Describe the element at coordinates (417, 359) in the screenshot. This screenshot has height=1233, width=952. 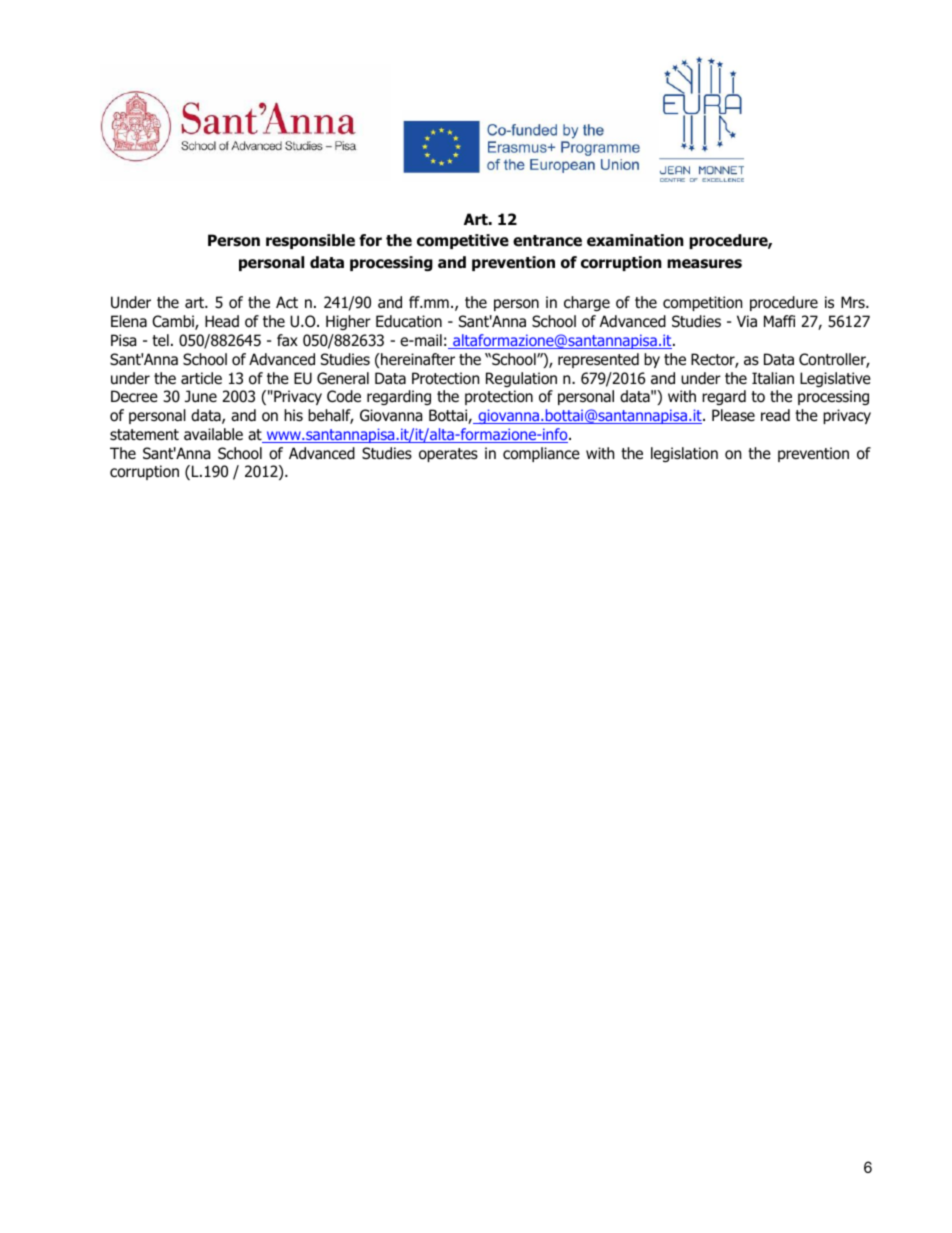
I see `hereinafter` at that location.
